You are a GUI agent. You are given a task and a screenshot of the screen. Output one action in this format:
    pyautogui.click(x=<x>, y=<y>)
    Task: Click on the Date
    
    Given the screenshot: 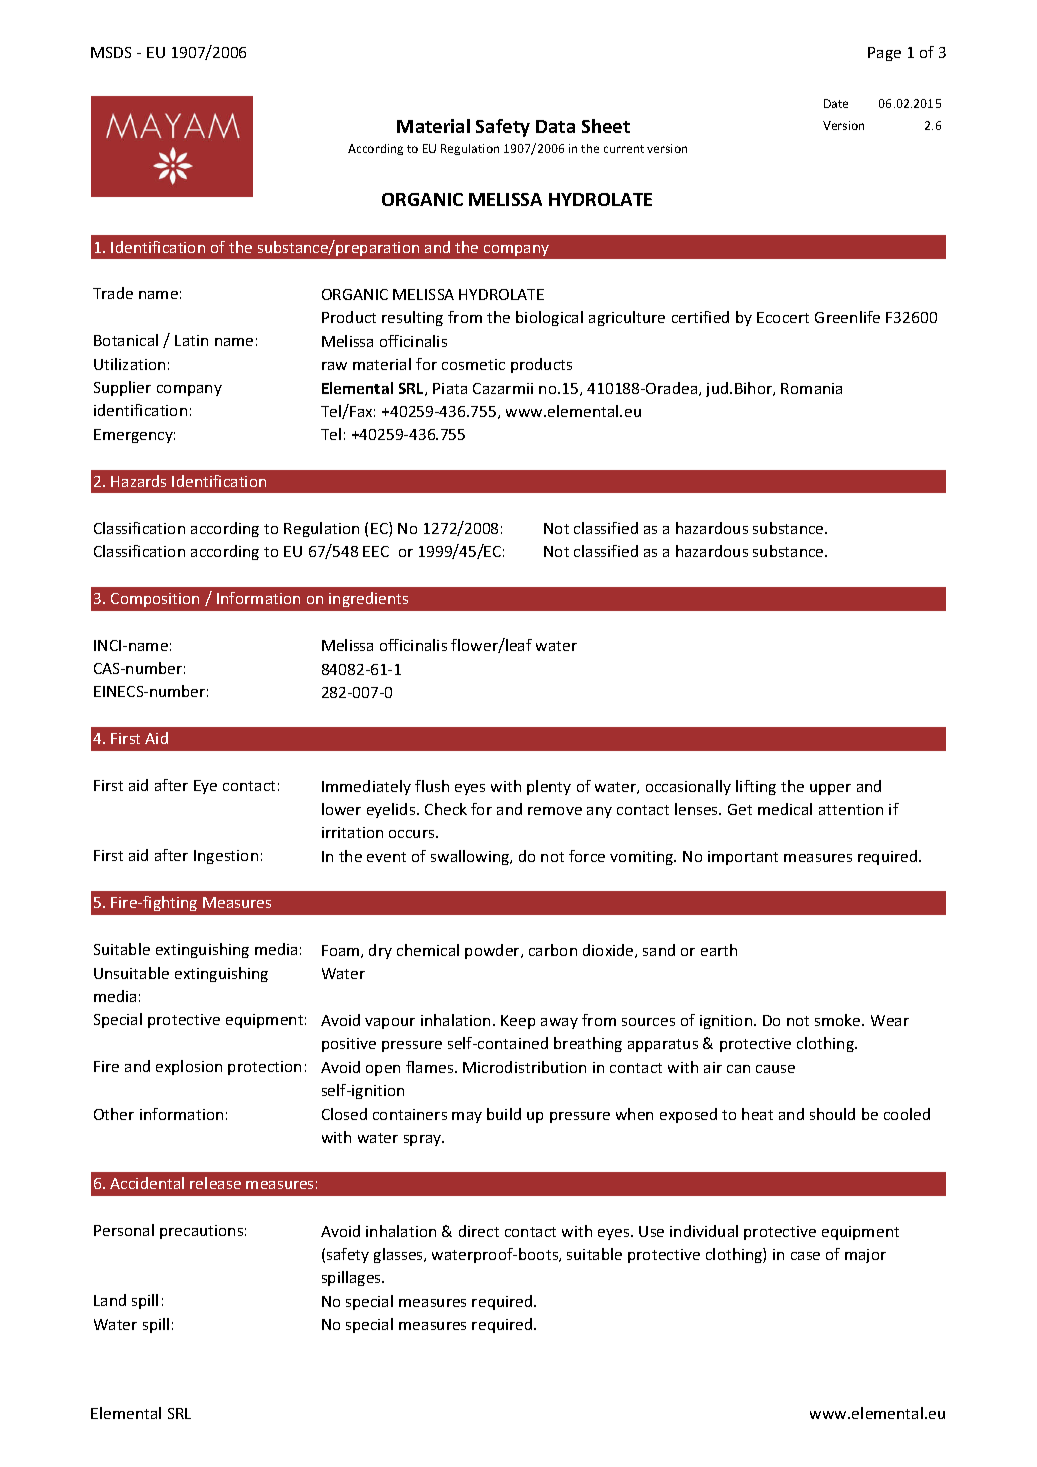 What is the action you would take?
    pyautogui.click(x=836, y=103)
